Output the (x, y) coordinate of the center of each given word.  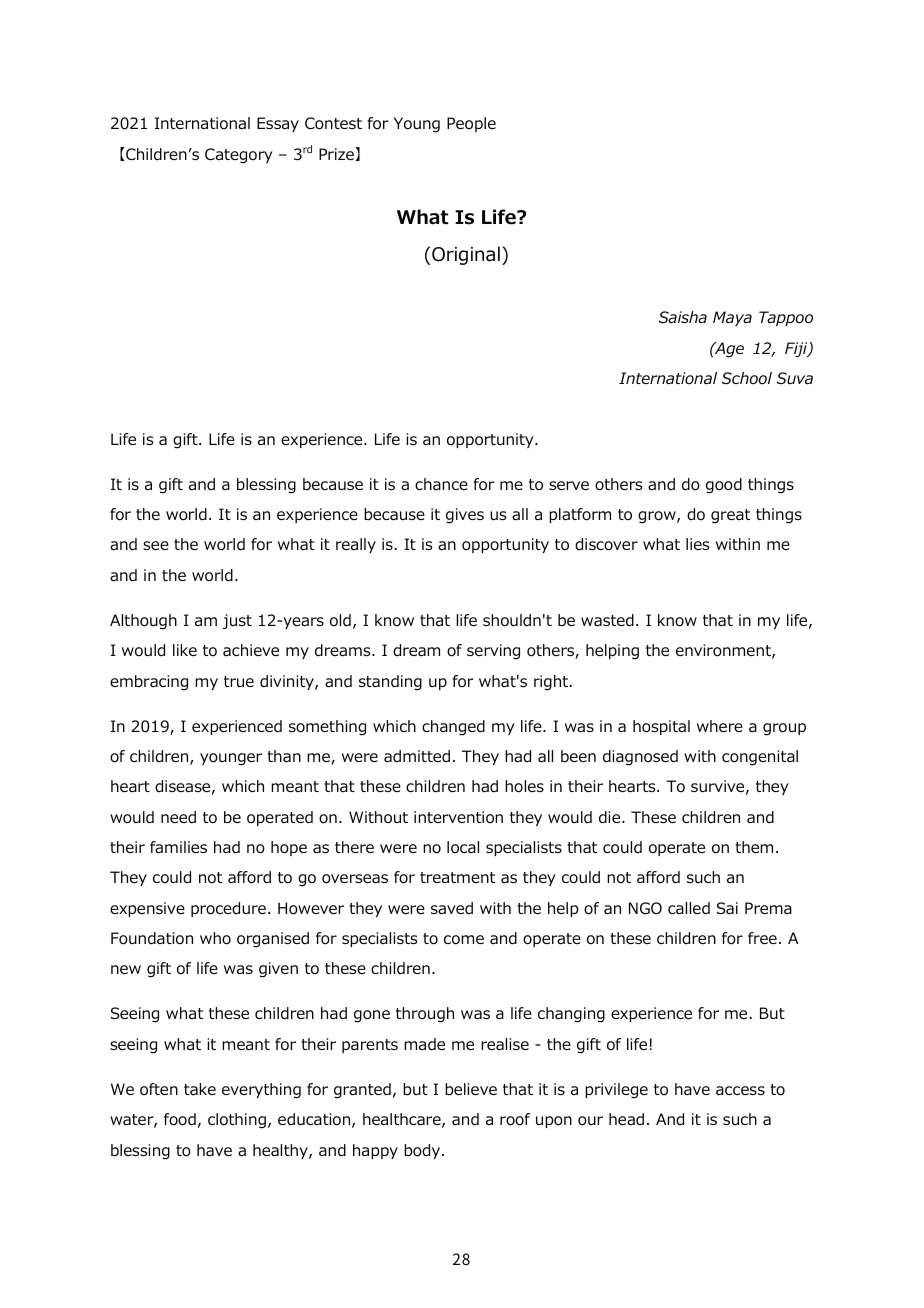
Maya (732, 318)
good (724, 486)
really (356, 545)
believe (471, 1089)
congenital (760, 758)
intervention (458, 817)
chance (441, 484)
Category (239, 156)
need (178, 817)
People (471, 124)
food (180, 1119)
